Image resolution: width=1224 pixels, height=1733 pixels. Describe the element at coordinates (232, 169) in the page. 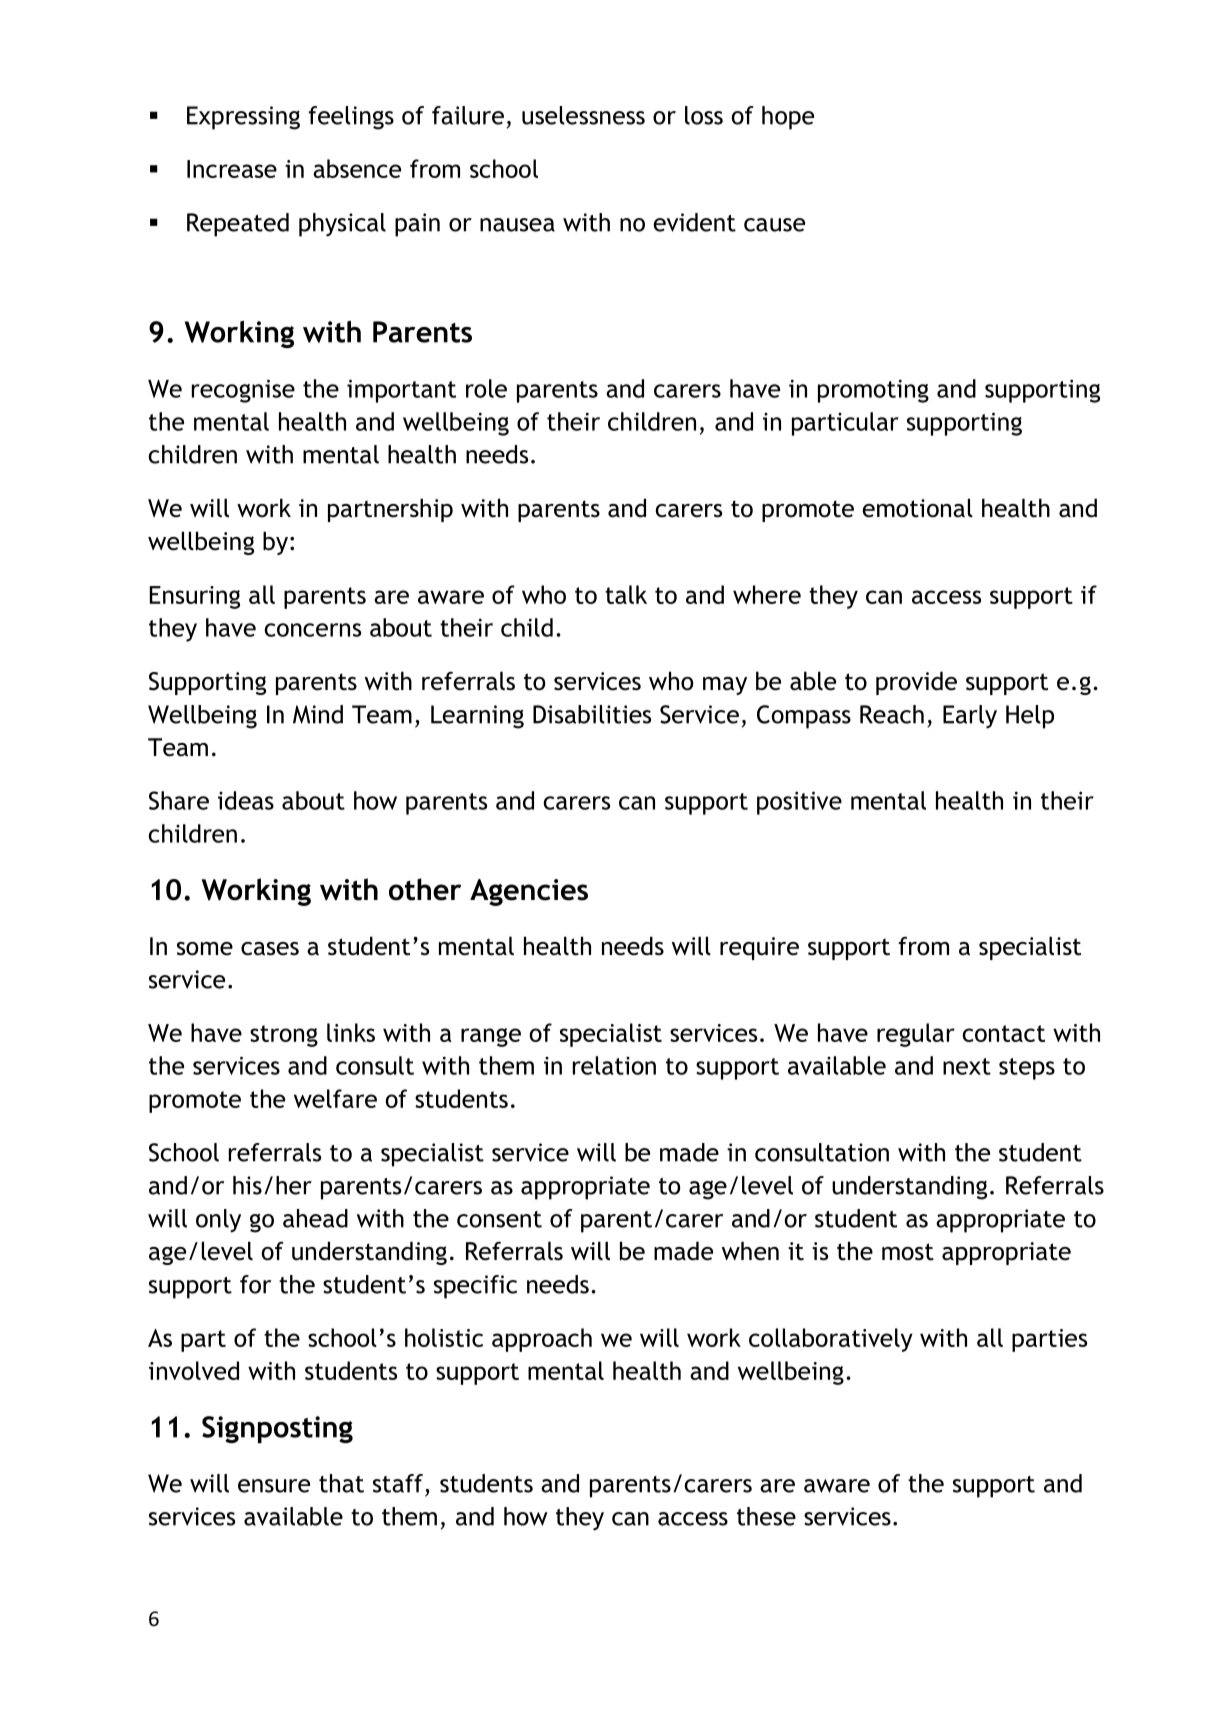

I see `Increase` at that location.
